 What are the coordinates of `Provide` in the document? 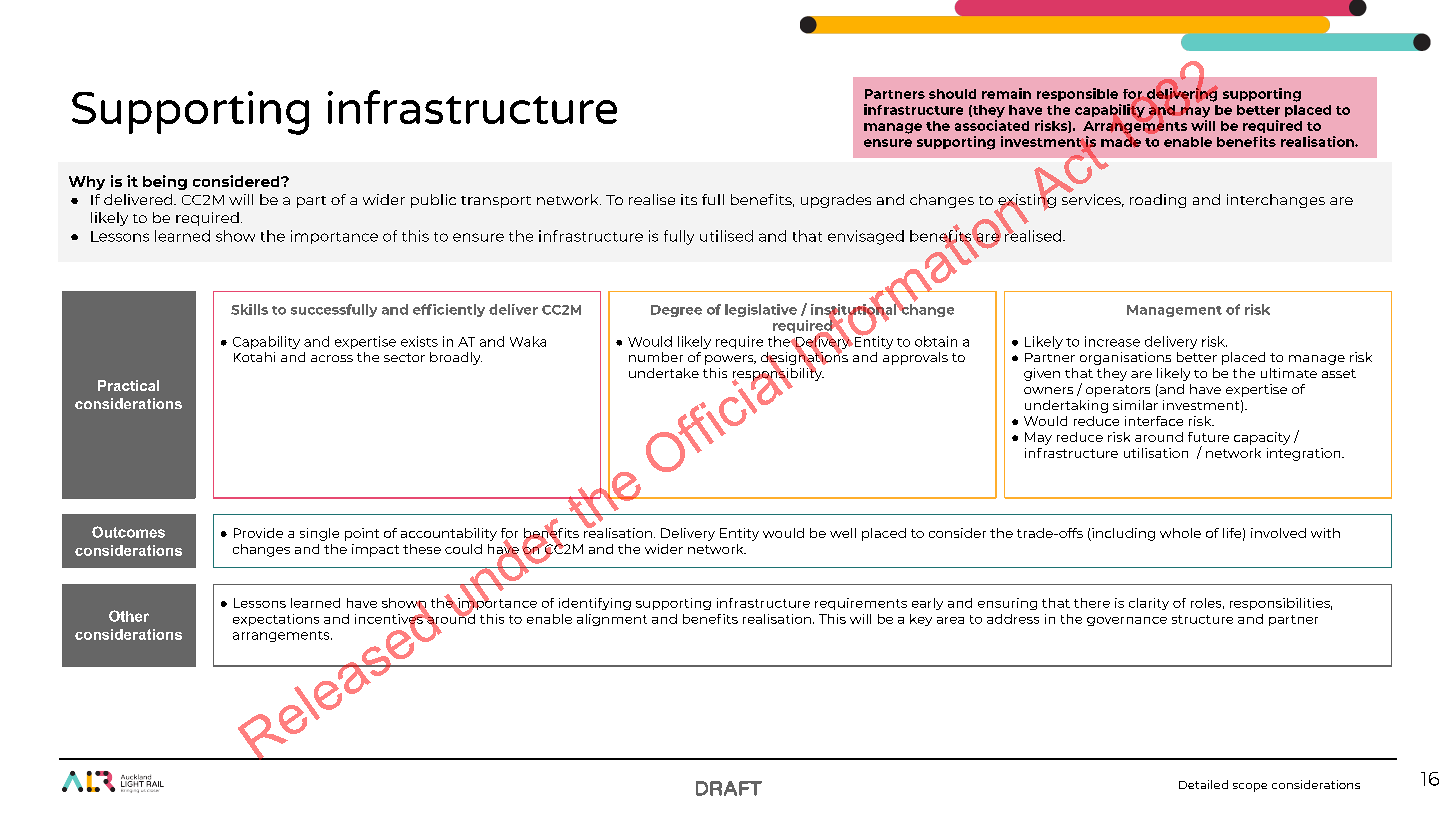 It's located at (258, 533).
